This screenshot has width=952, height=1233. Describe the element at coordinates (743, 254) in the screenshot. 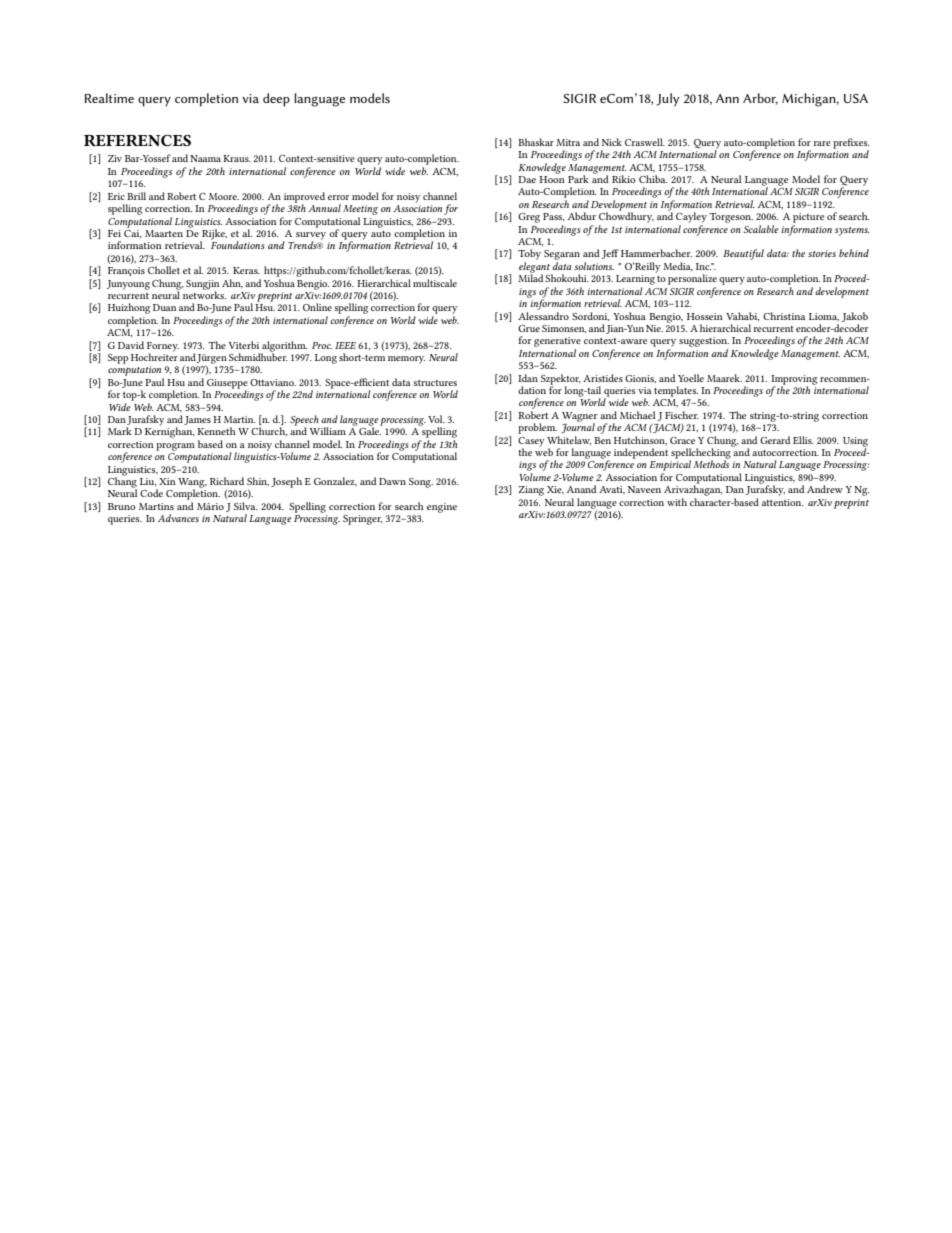

I see `Beautiful` at that location.
